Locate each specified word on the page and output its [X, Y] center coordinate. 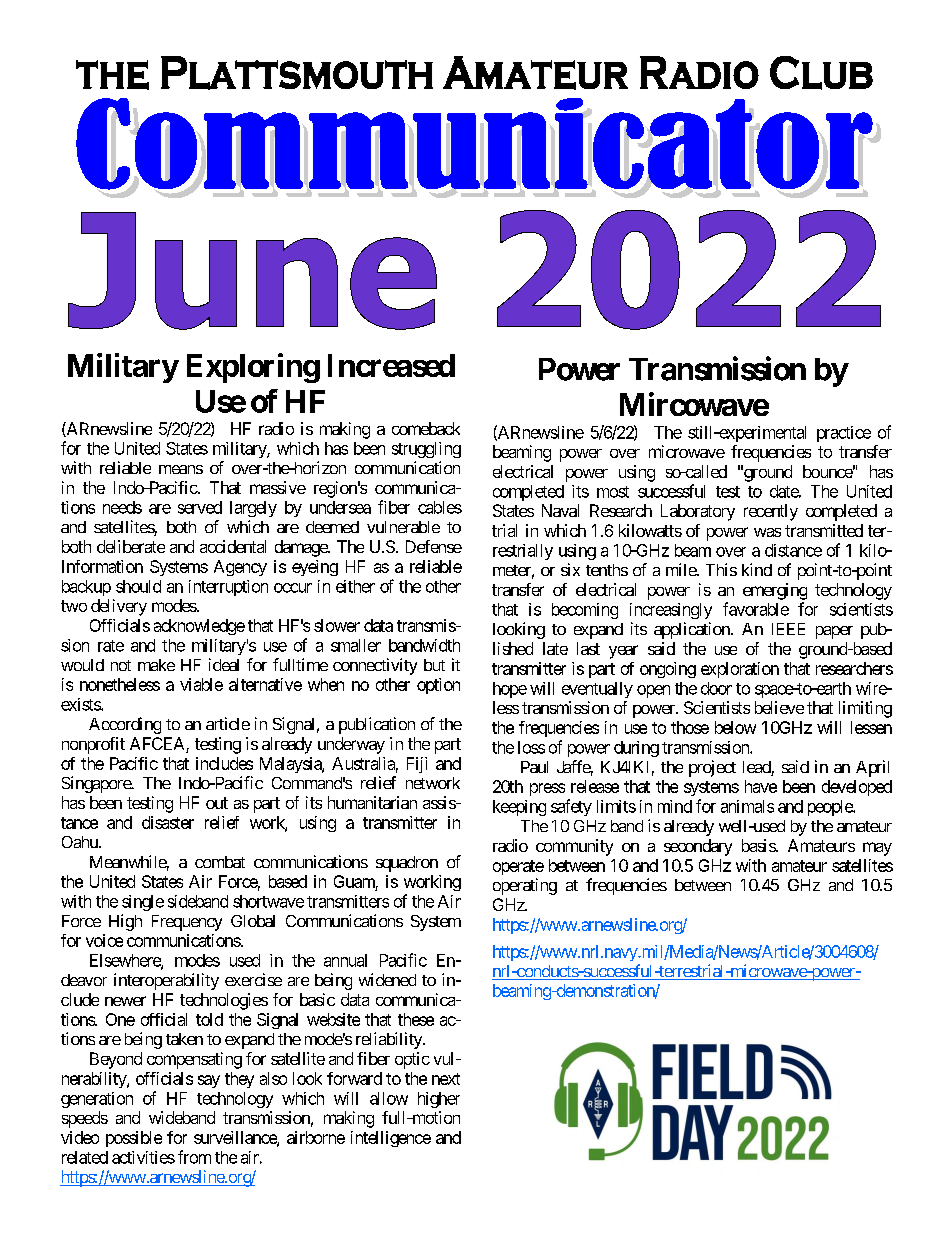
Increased [391, 365]
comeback [426, 428]
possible [134, 1139]
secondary [698, 847]
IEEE [788, 629]
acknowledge [199, 627]
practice [844, 434]
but [434, 665]
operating [525, 886]
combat [220, 862]
